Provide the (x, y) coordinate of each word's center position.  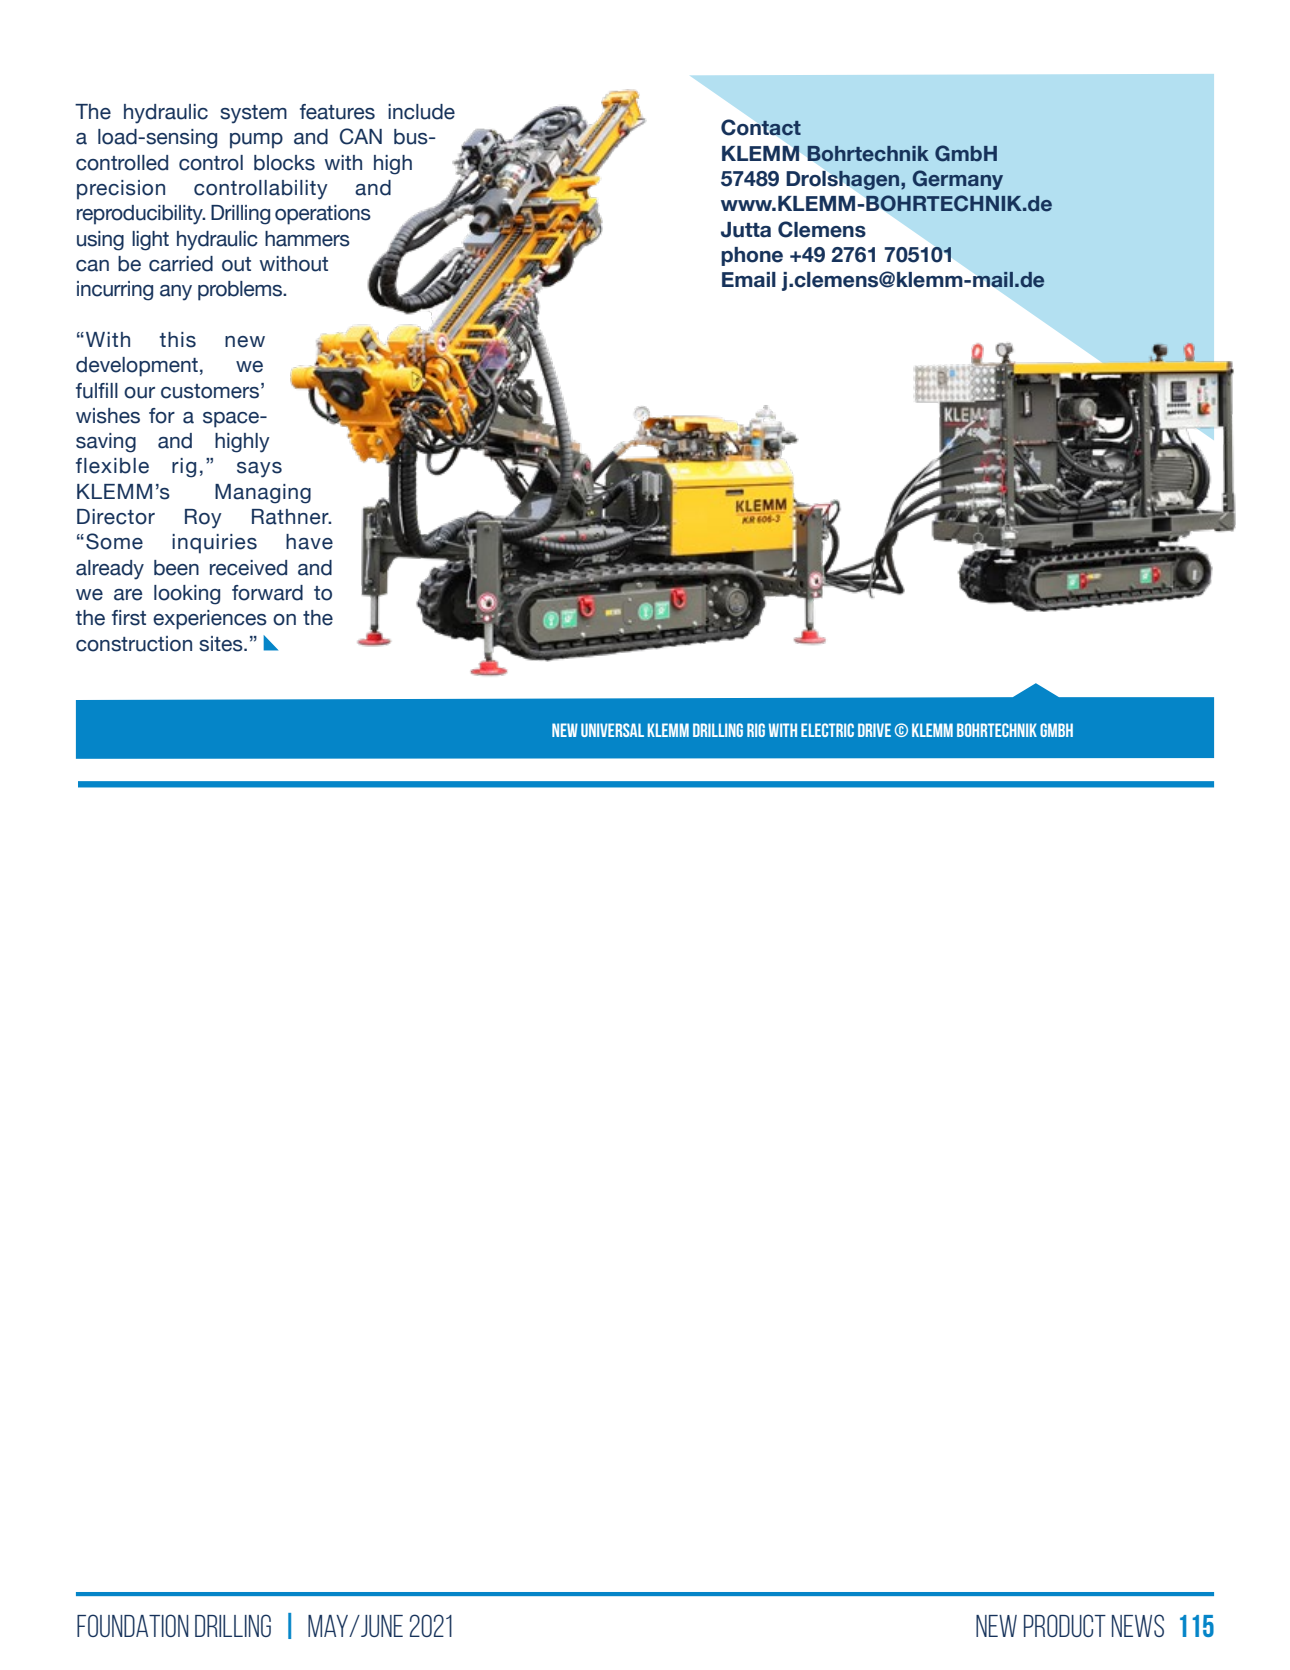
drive (874, 730)
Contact (761, 127)
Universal (612, 730)
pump (256, 141)
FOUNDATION (132, 1625)
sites (222, 644)
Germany (958, 180)
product (1065, 1625)
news (1138, 1625)
